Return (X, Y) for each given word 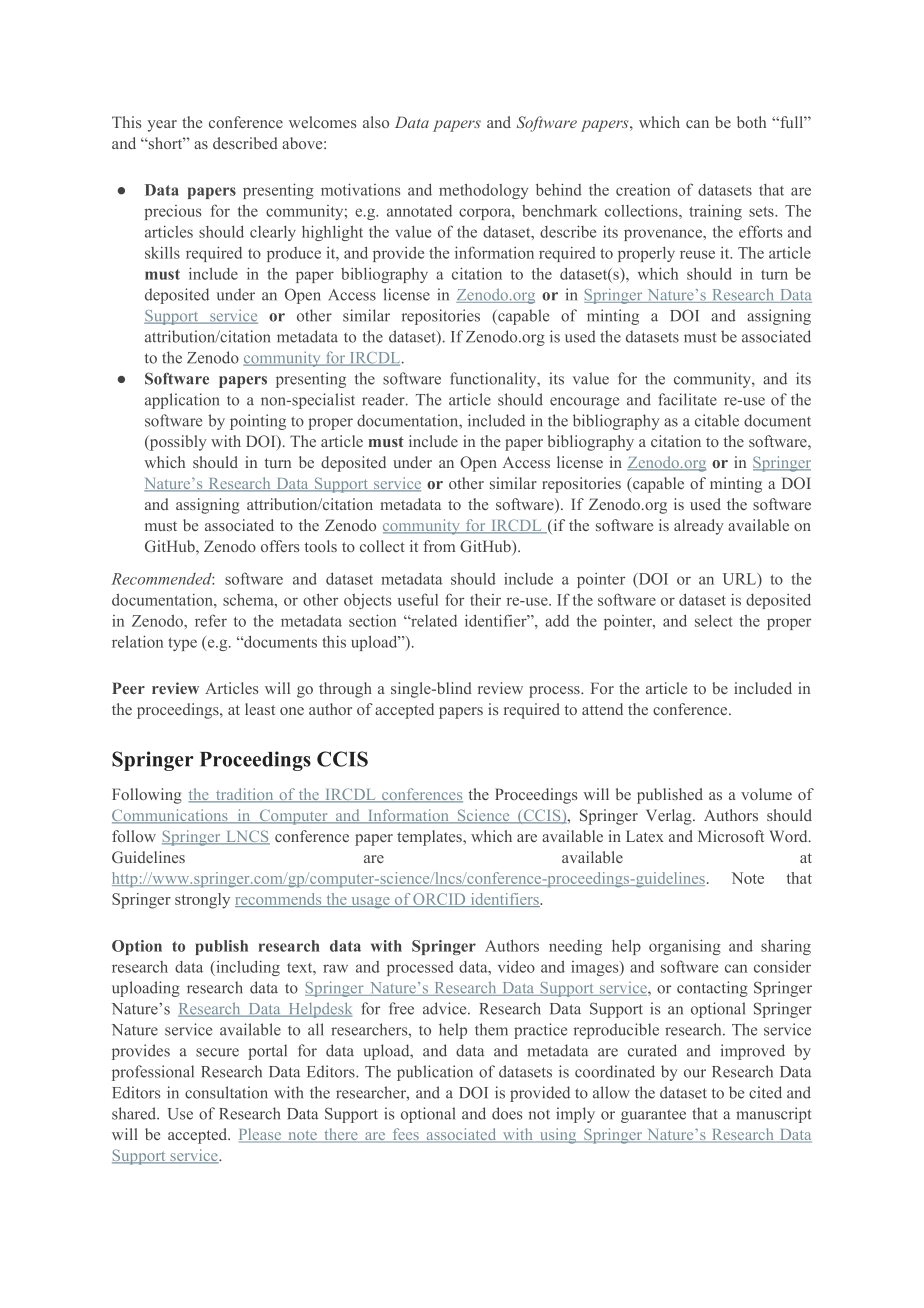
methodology (483, 191)
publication (435, 1073)
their (485, 600)
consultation (226, 1092)
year (162, 126)
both (751, 122)
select (714, 621)
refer (211, 620)
